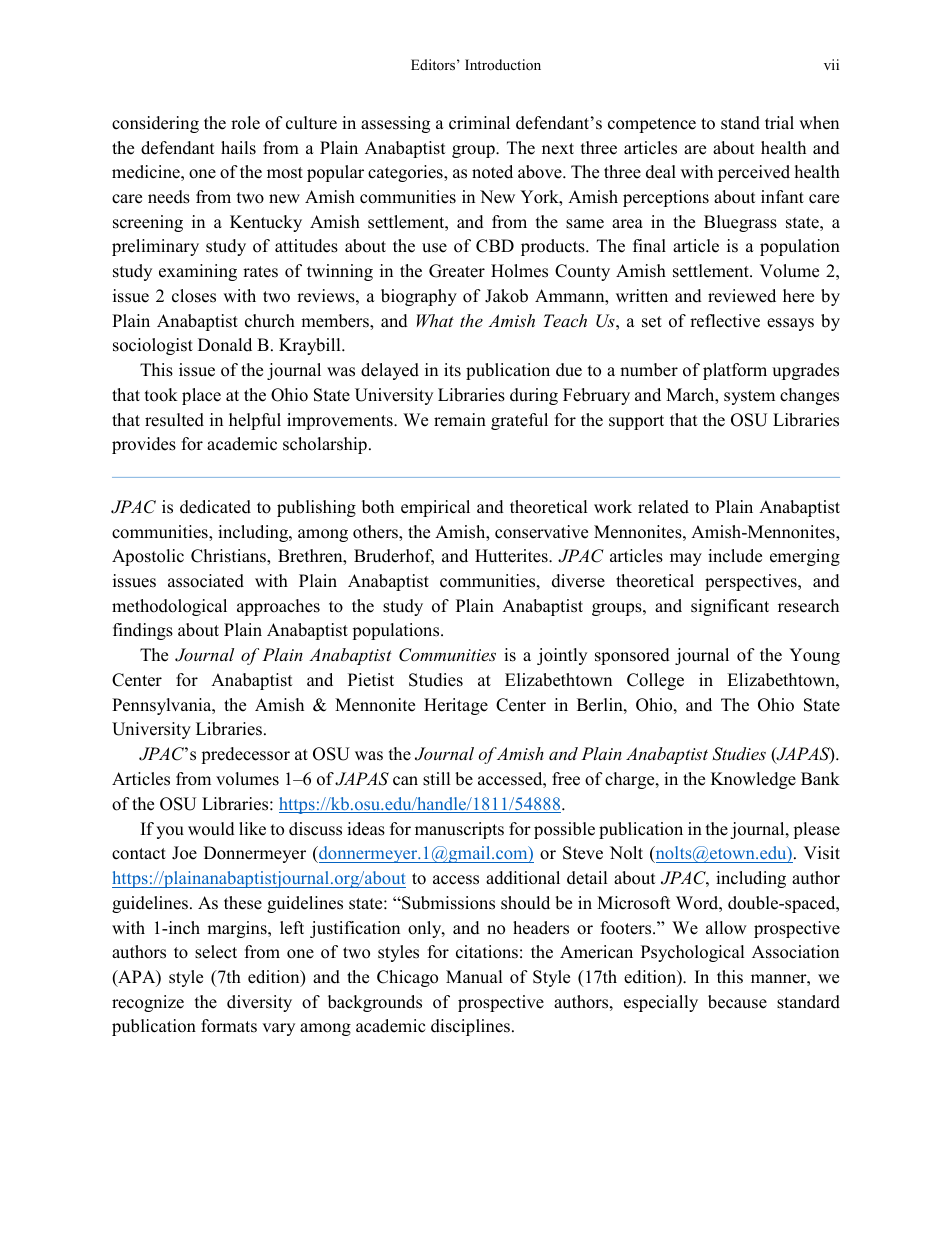 The width and height of the image is (952, 1233). I want to click on role, so click(245, 123).
